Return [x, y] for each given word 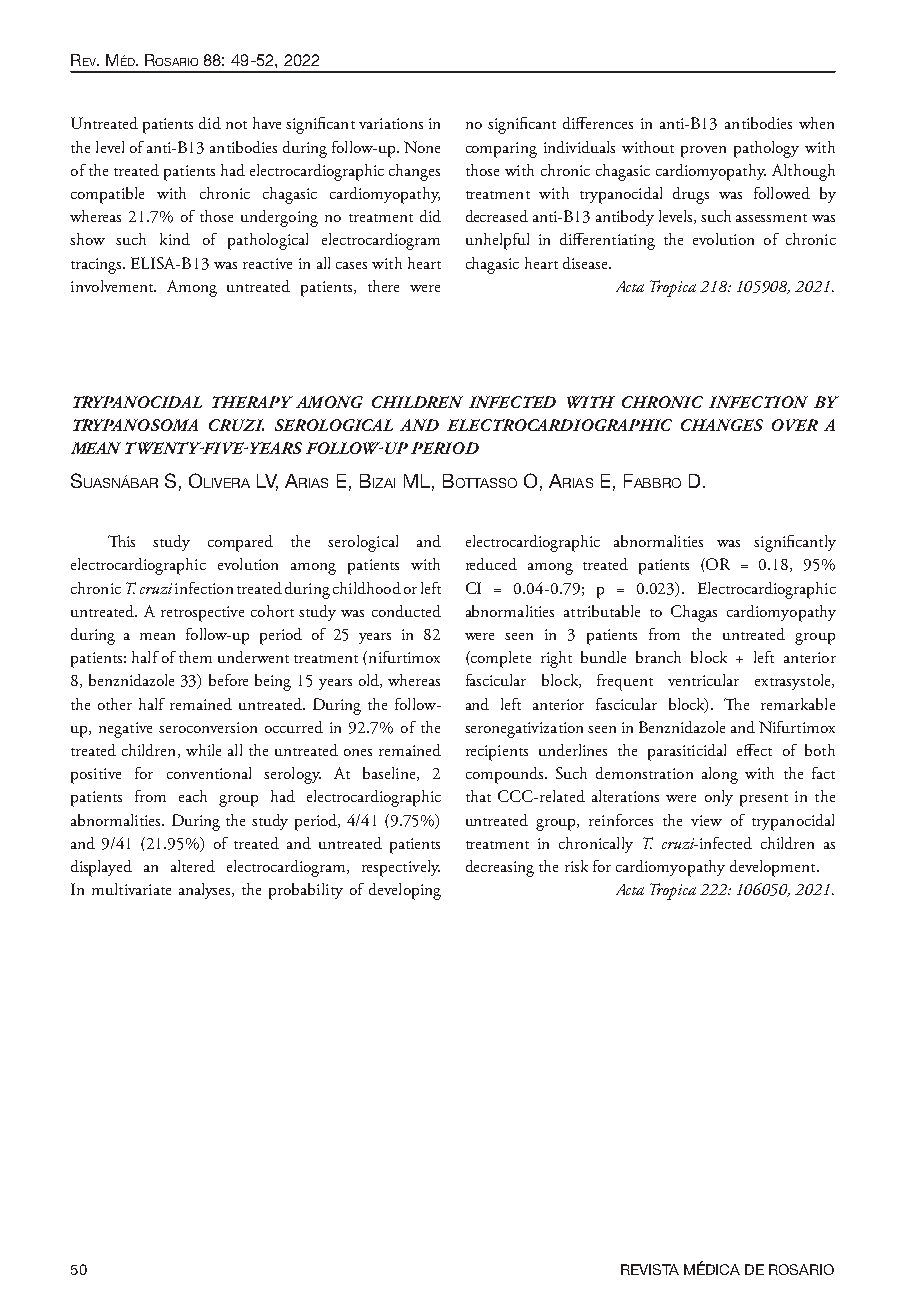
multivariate [131, 889]
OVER [795, 425]
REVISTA [650, 1269]
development [774, 868]
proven [703, 152]
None [422, 147]
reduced [491, 564]
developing [405, 891]
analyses [206, 891]
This [121, 541]
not [236, 125]
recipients [497, 753]
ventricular [703, 680]
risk [576, 866]
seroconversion [208, 727]
